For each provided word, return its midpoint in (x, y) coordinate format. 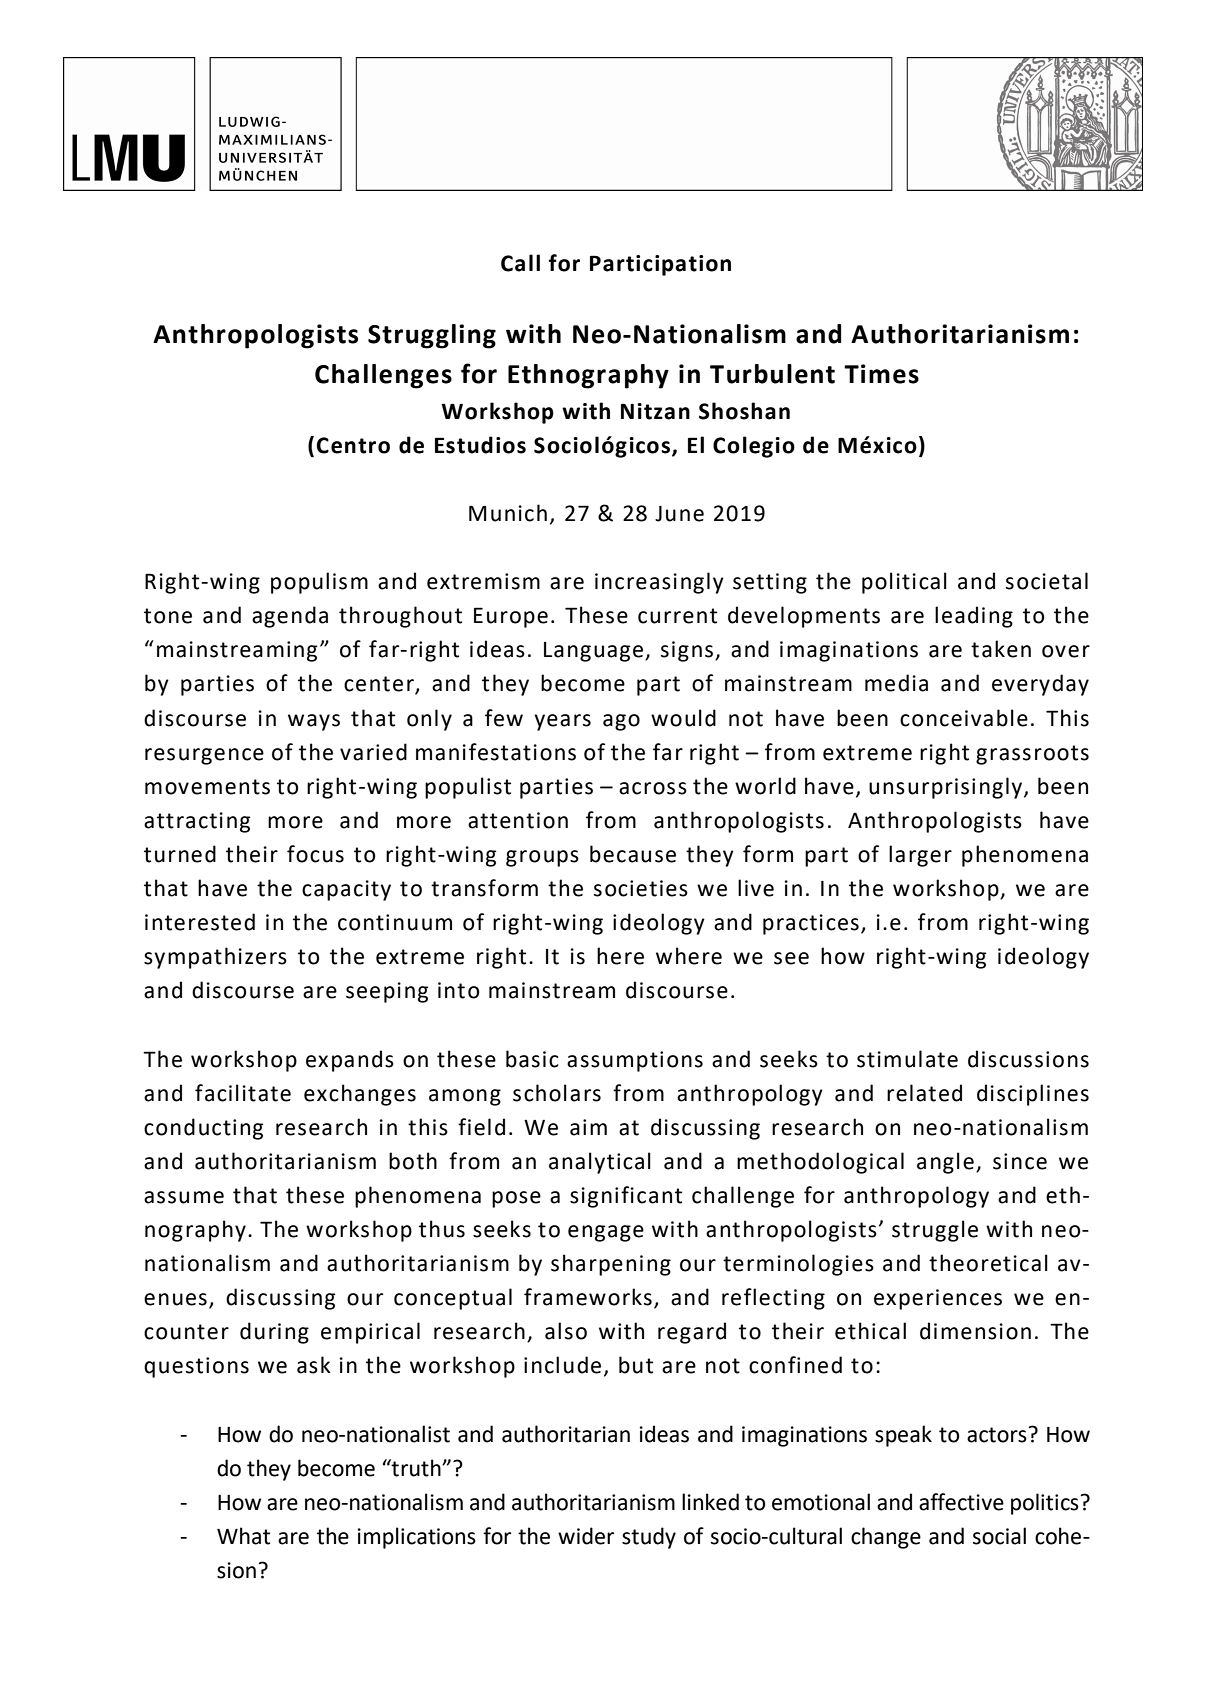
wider (586, 1536)
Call (520, 263)
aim (588, 1127)
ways (314, 722)
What (243, 1536)
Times (881, 374)
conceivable (964, 718)
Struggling (432, 336)
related (924, 1093)
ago (621, 722)
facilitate (243, 1093)
